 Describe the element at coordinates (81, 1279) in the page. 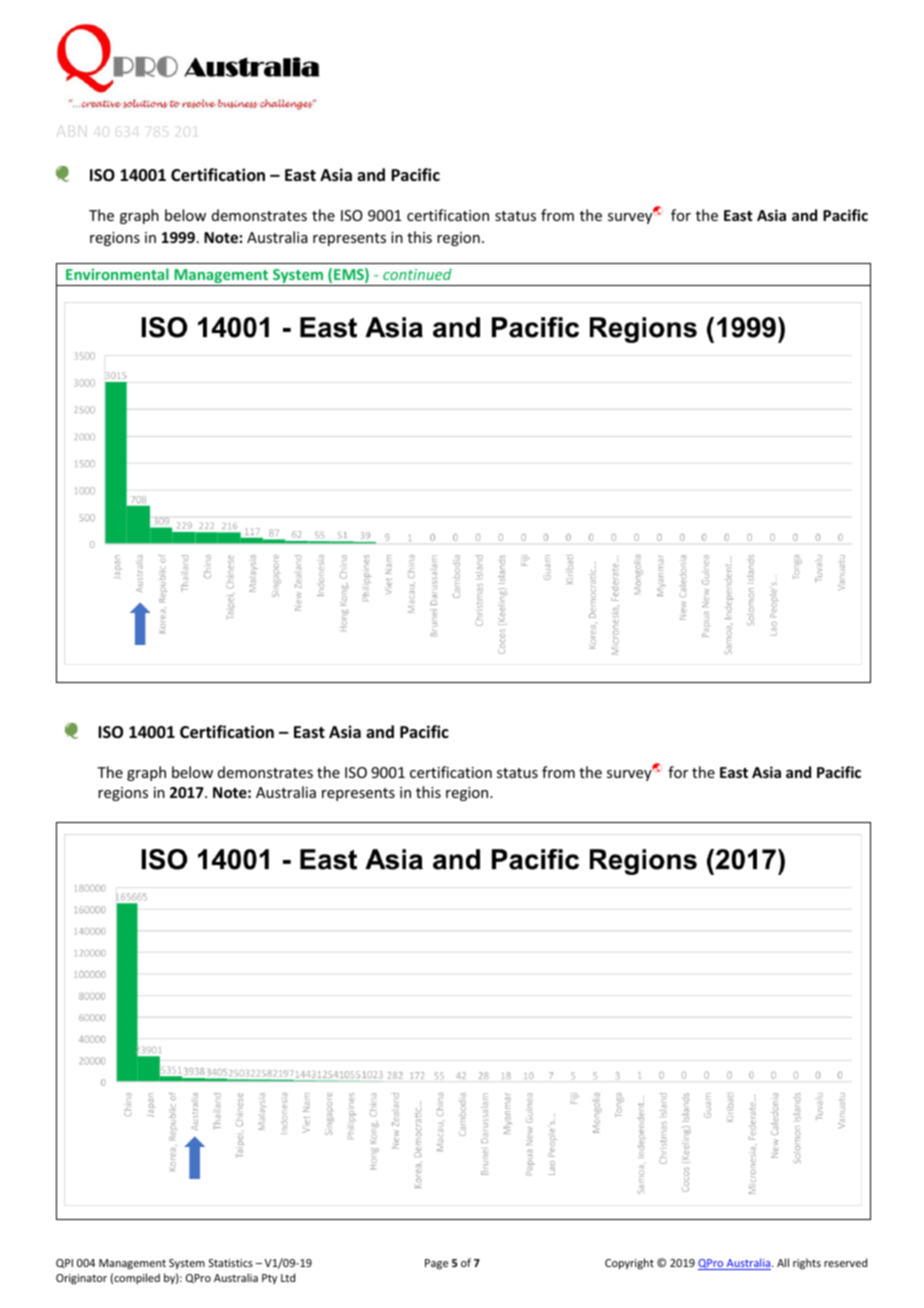

I see `Originator` at that location.
